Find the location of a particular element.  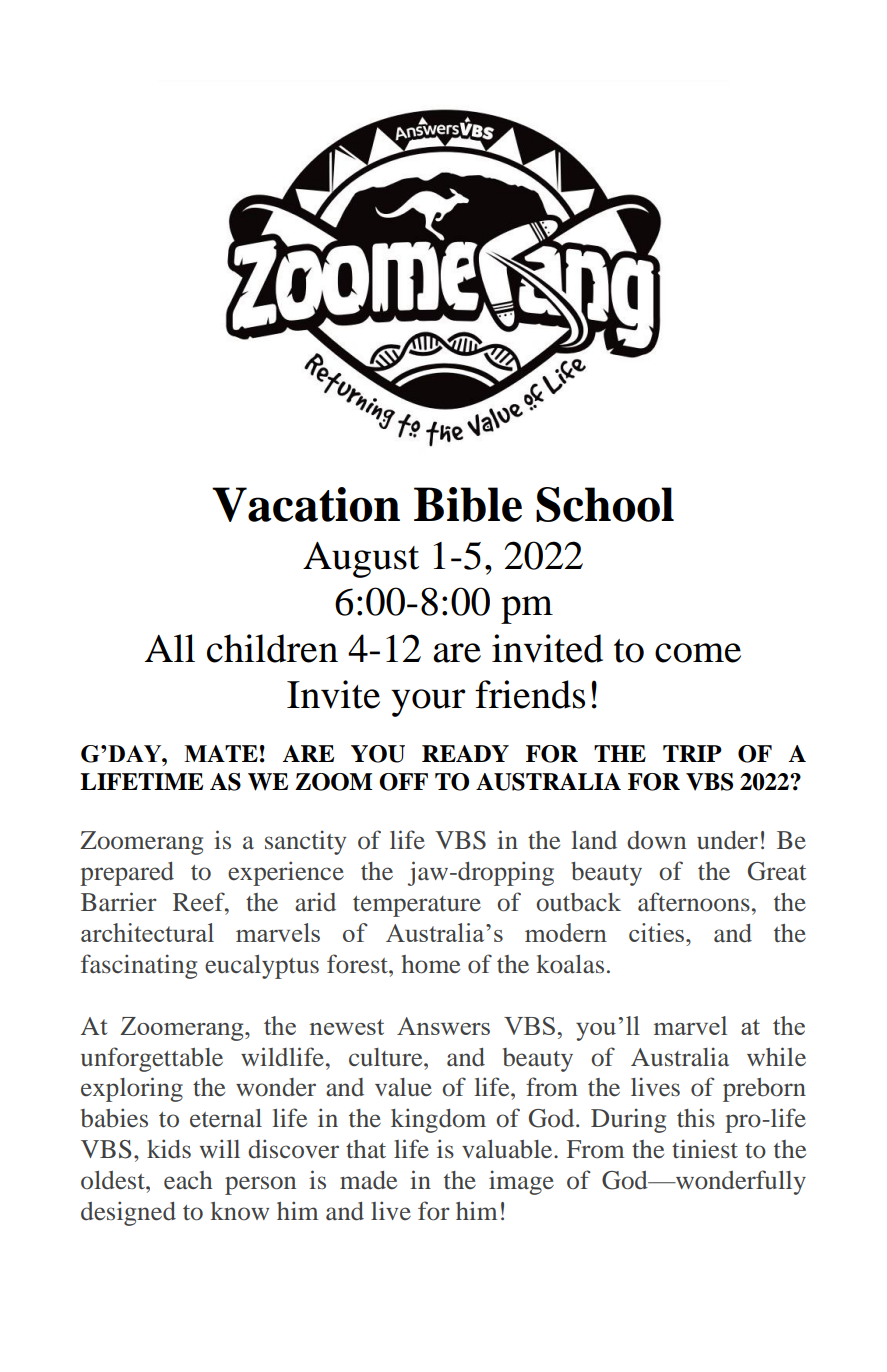

home is located at coordinates (431, 964).
